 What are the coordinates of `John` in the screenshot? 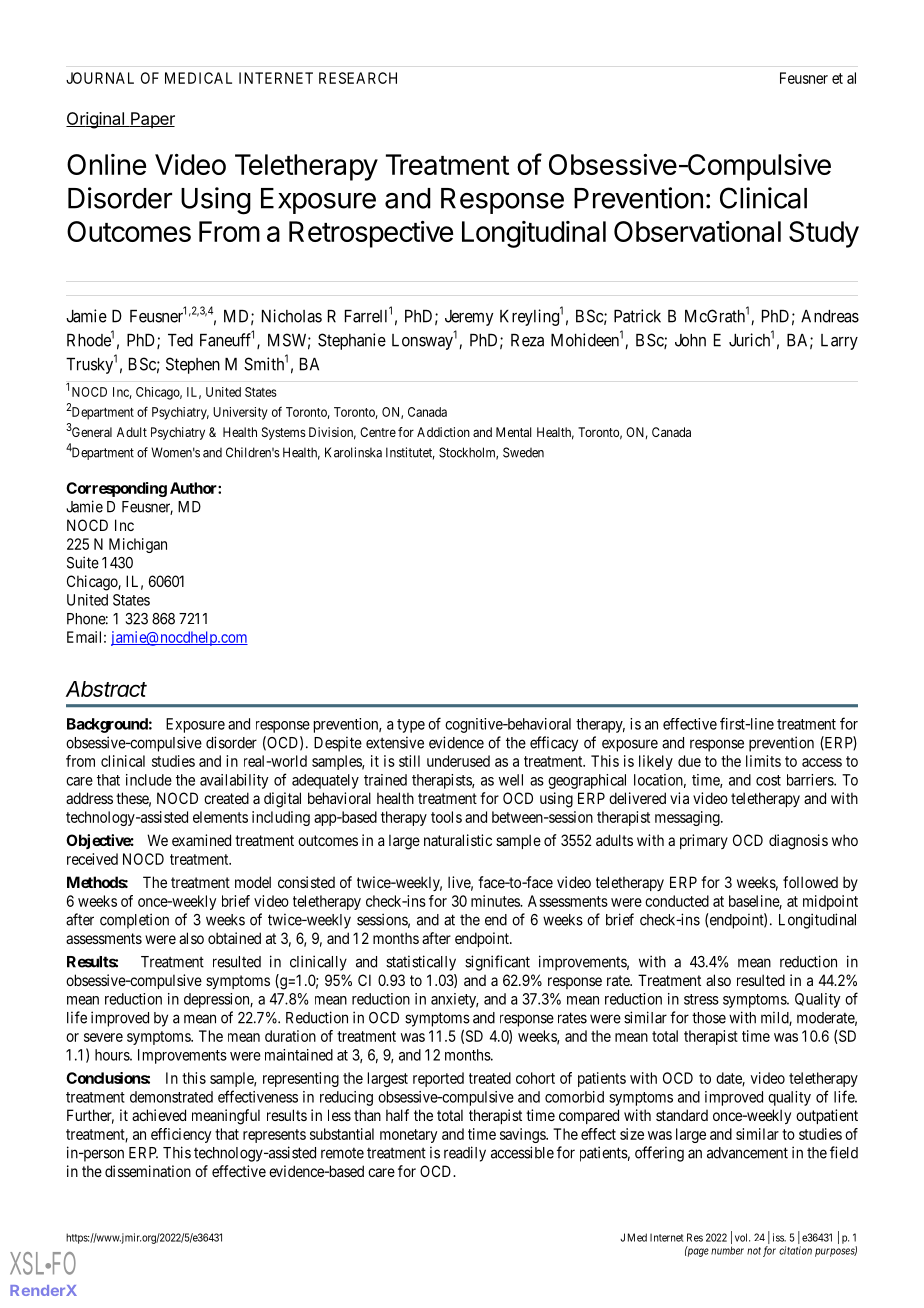 It's located at (690, 340).
